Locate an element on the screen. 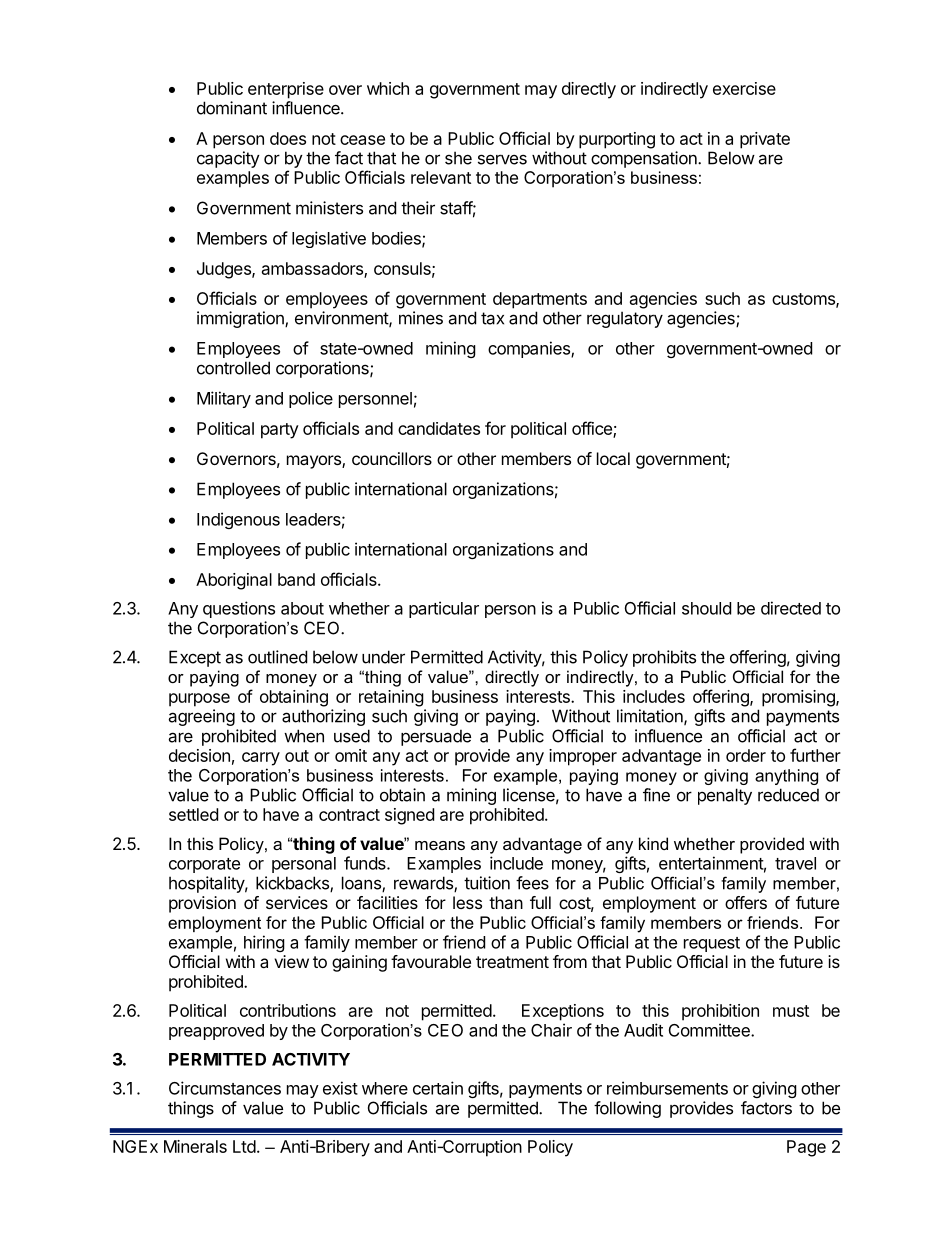  private is located at coordinates (765, 140).
